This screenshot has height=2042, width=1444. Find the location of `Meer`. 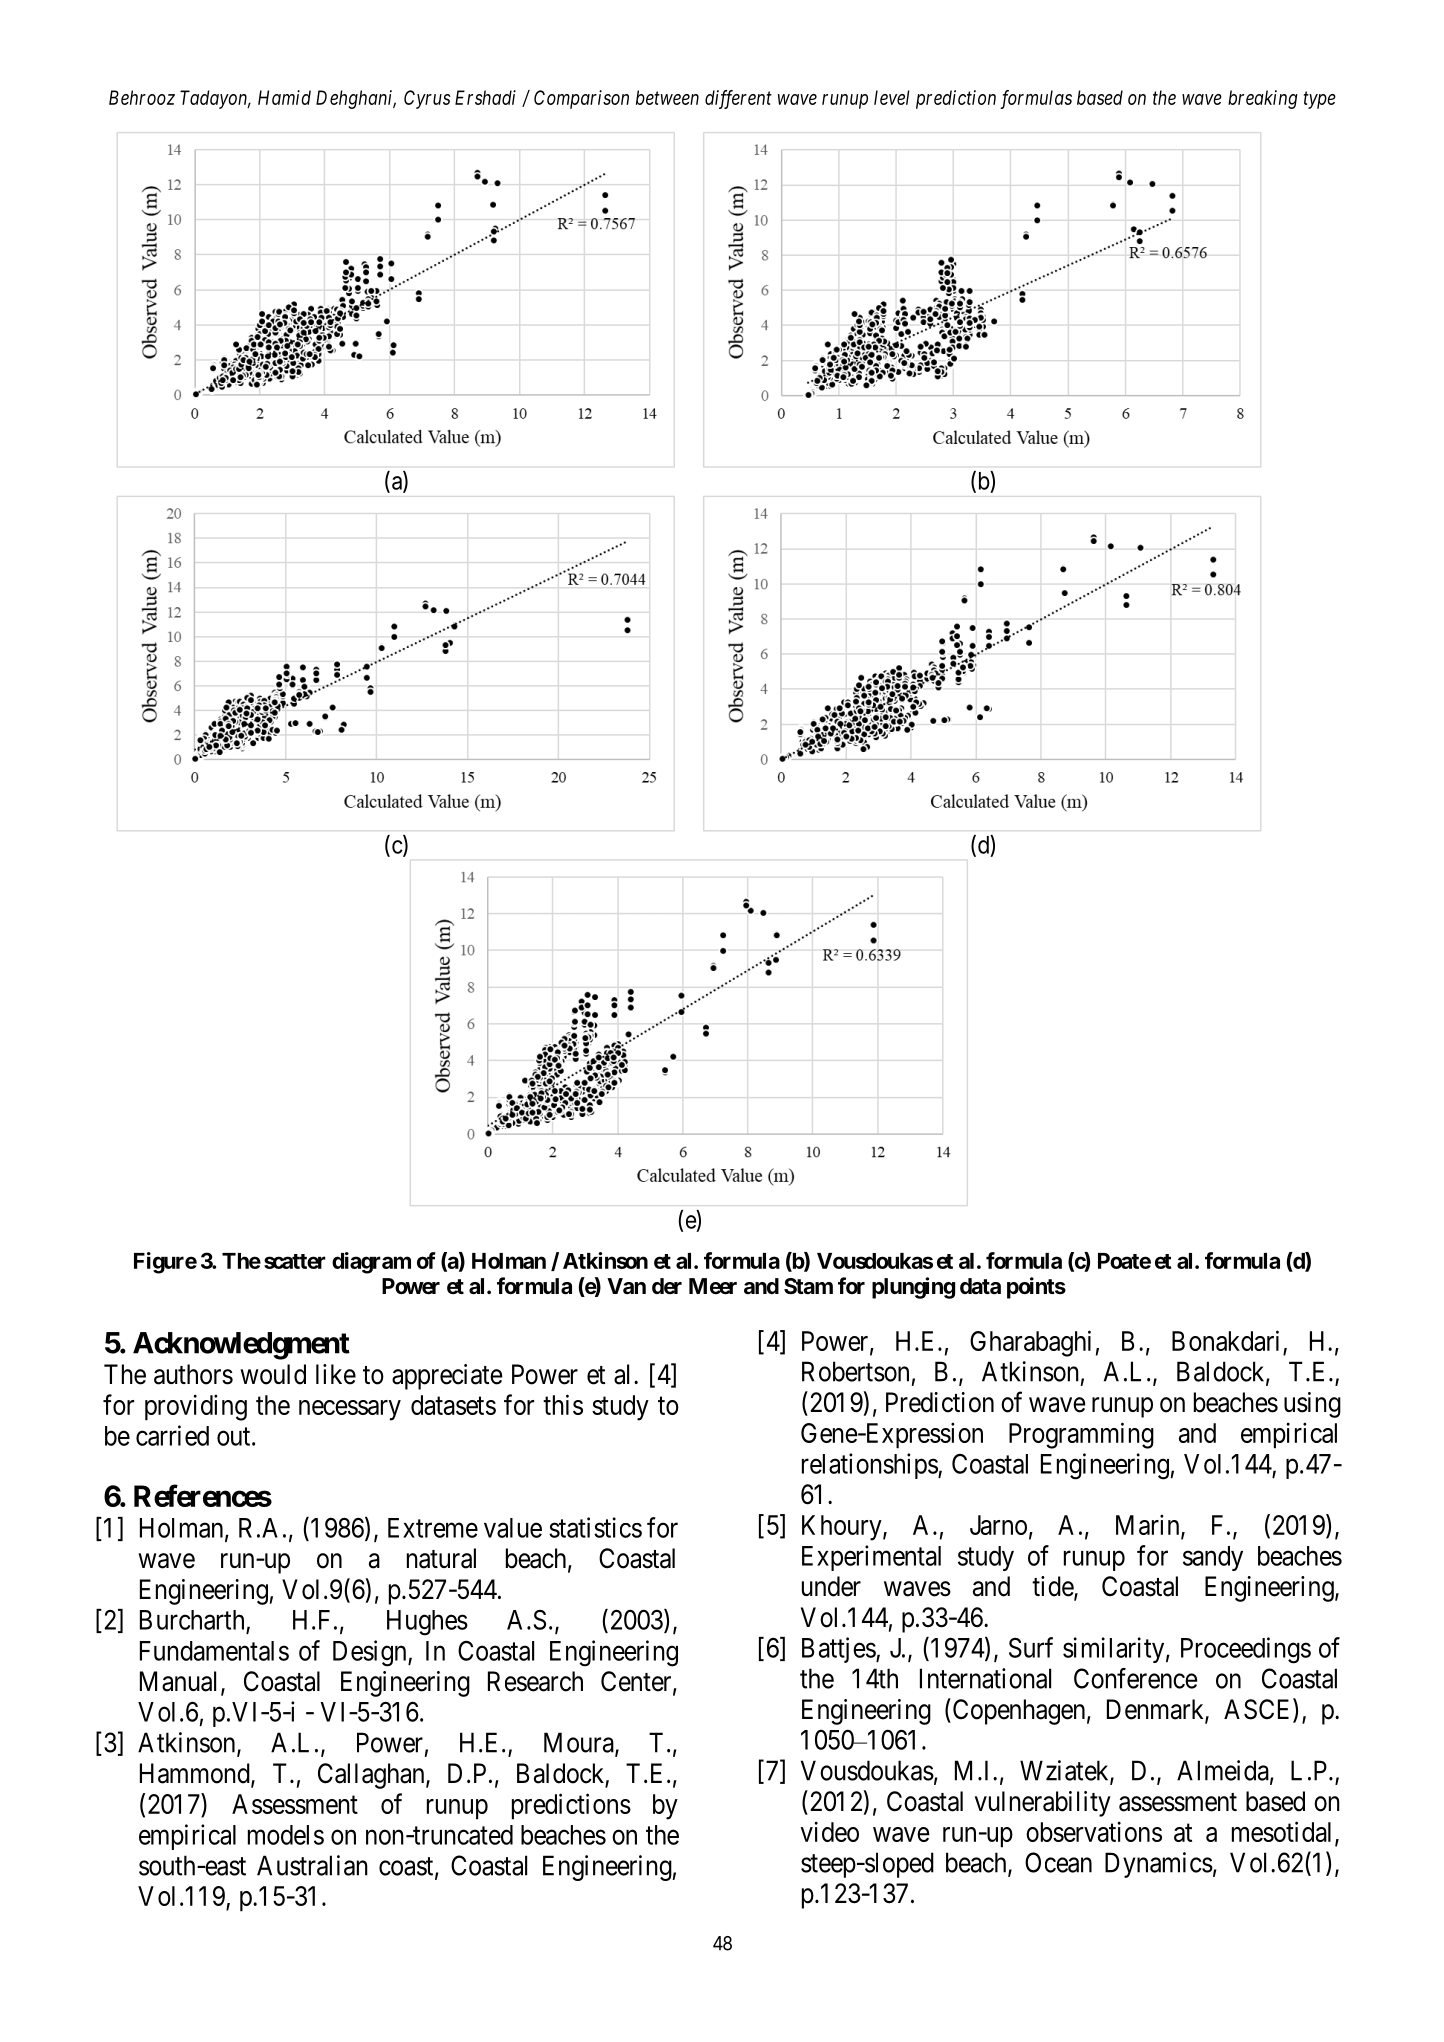

Meer is located at coordinates (713, 1286).
